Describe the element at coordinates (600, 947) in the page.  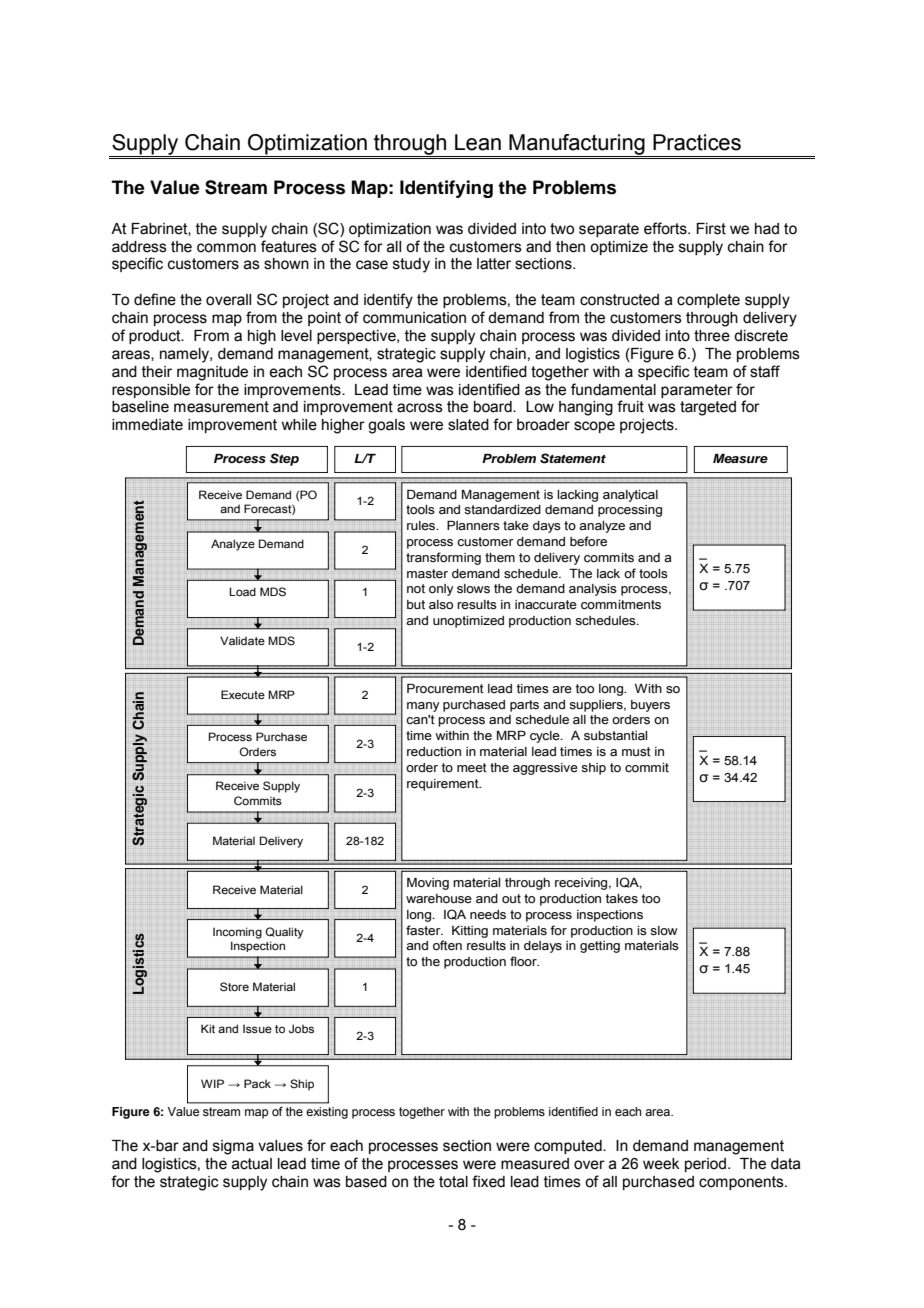
I see `getting` at that location.
